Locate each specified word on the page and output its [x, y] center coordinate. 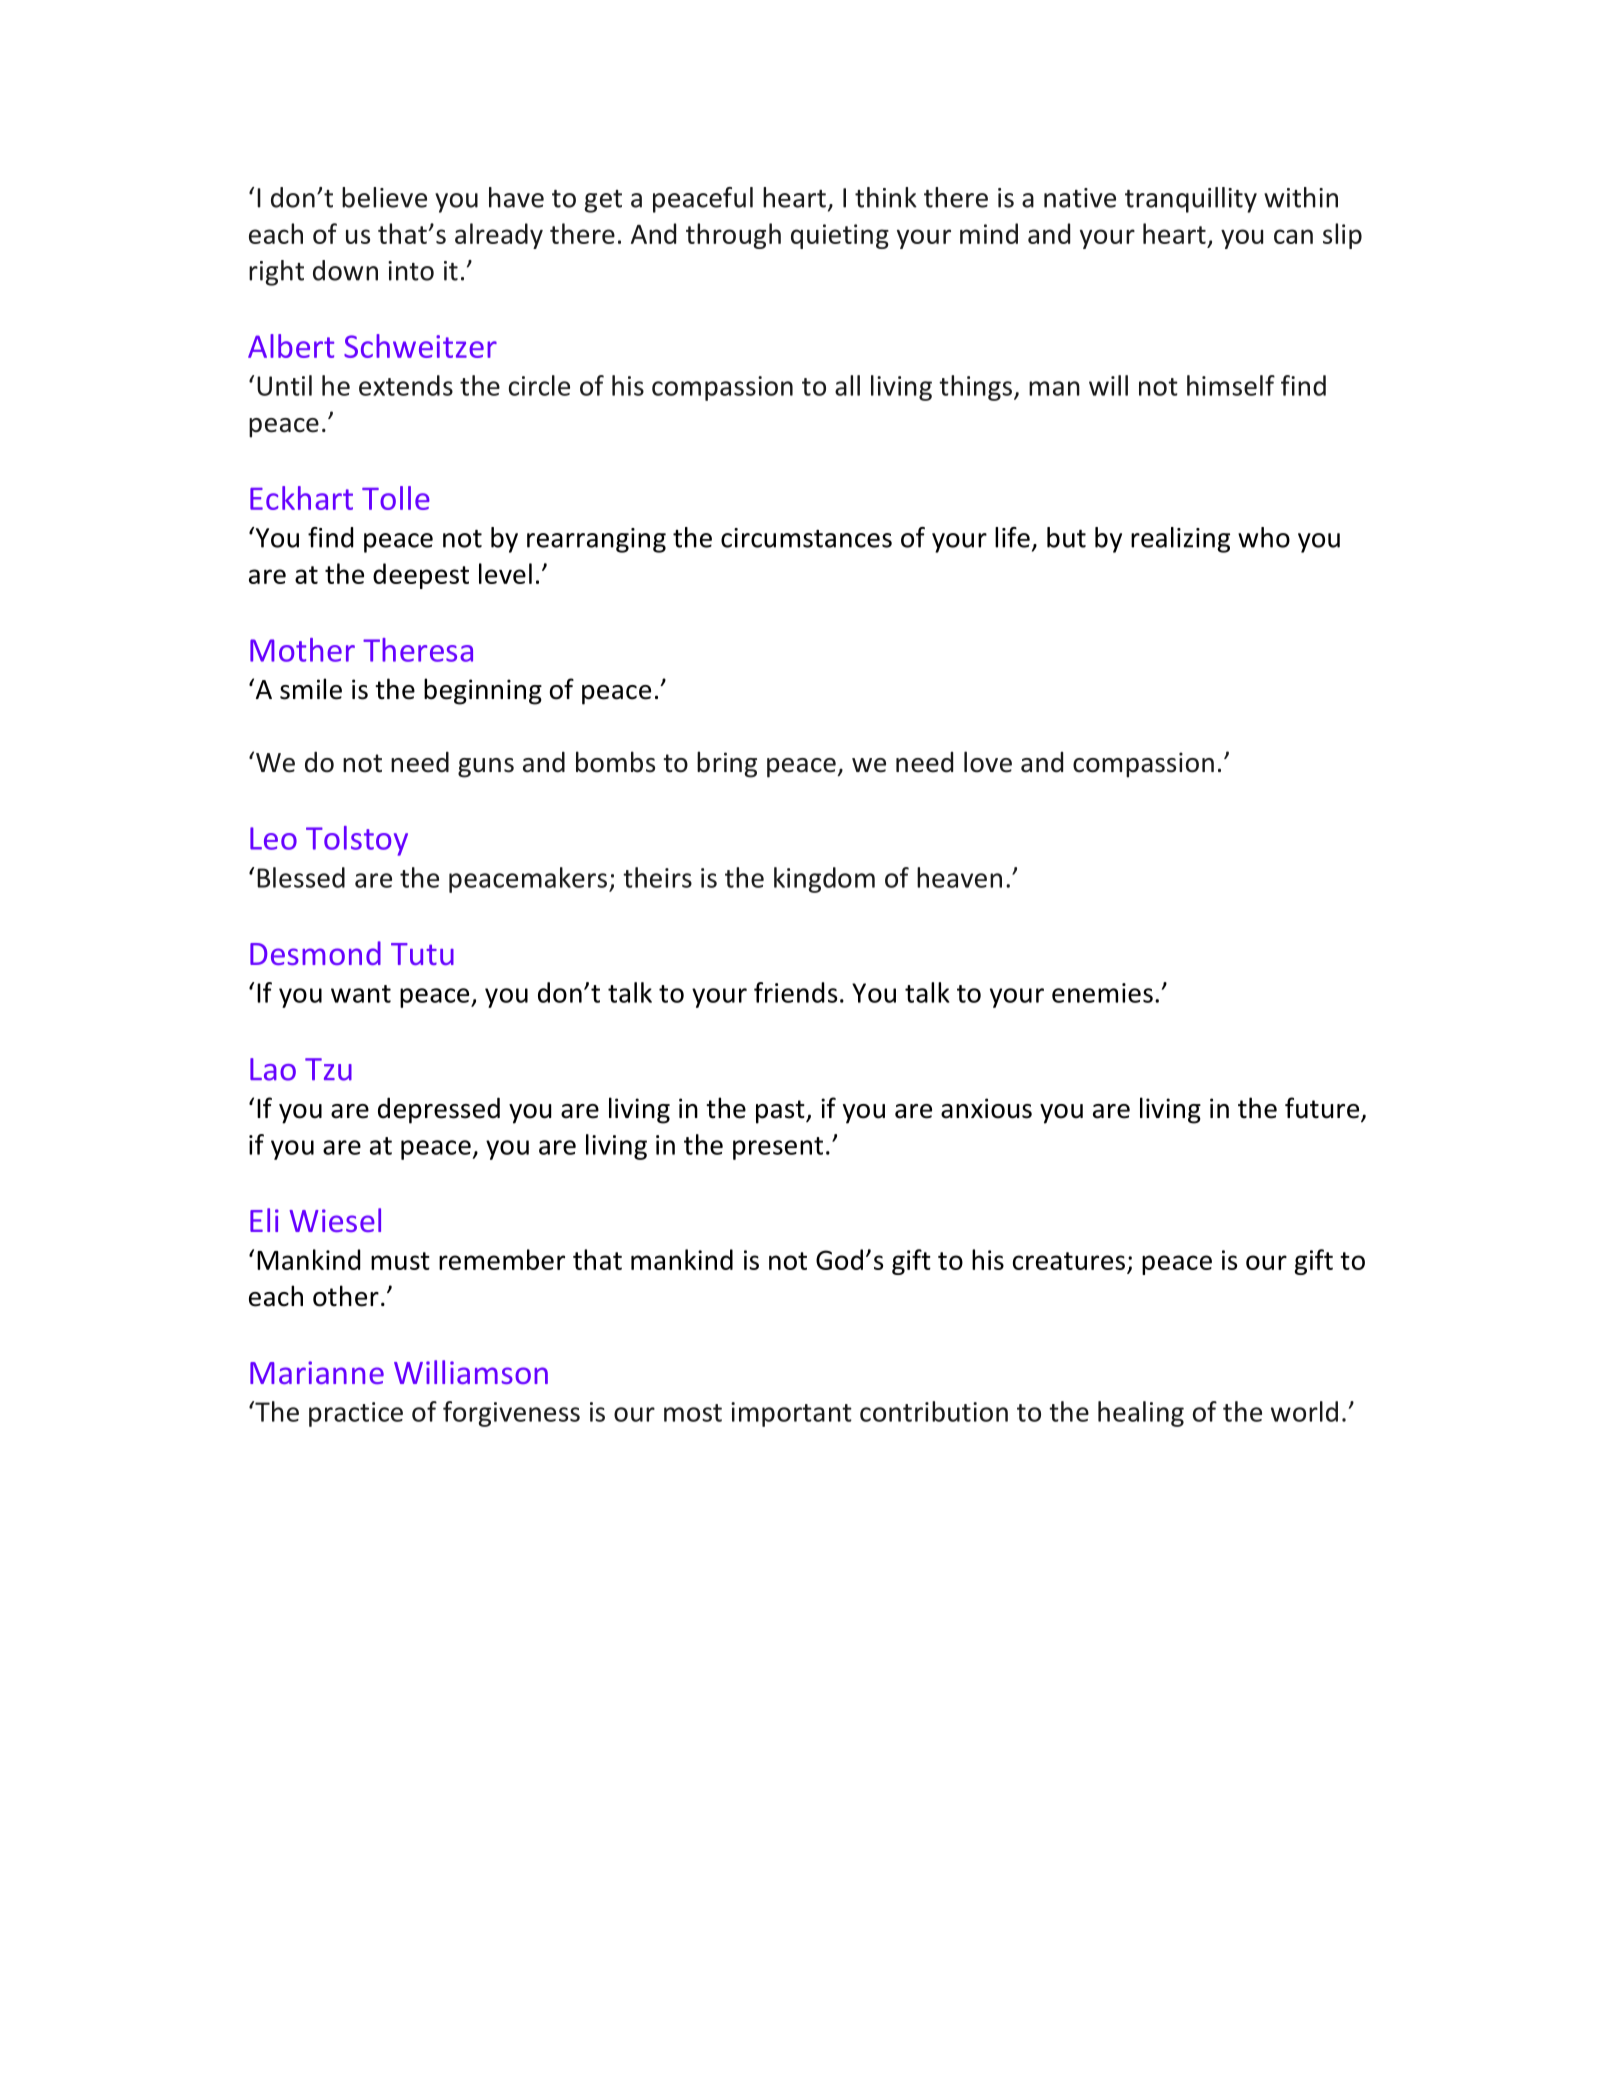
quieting [840, 236]
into [411, 271]
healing [1141, 1414]
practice [356, 1414]
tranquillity [1191, 200]
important [791, 1414]
